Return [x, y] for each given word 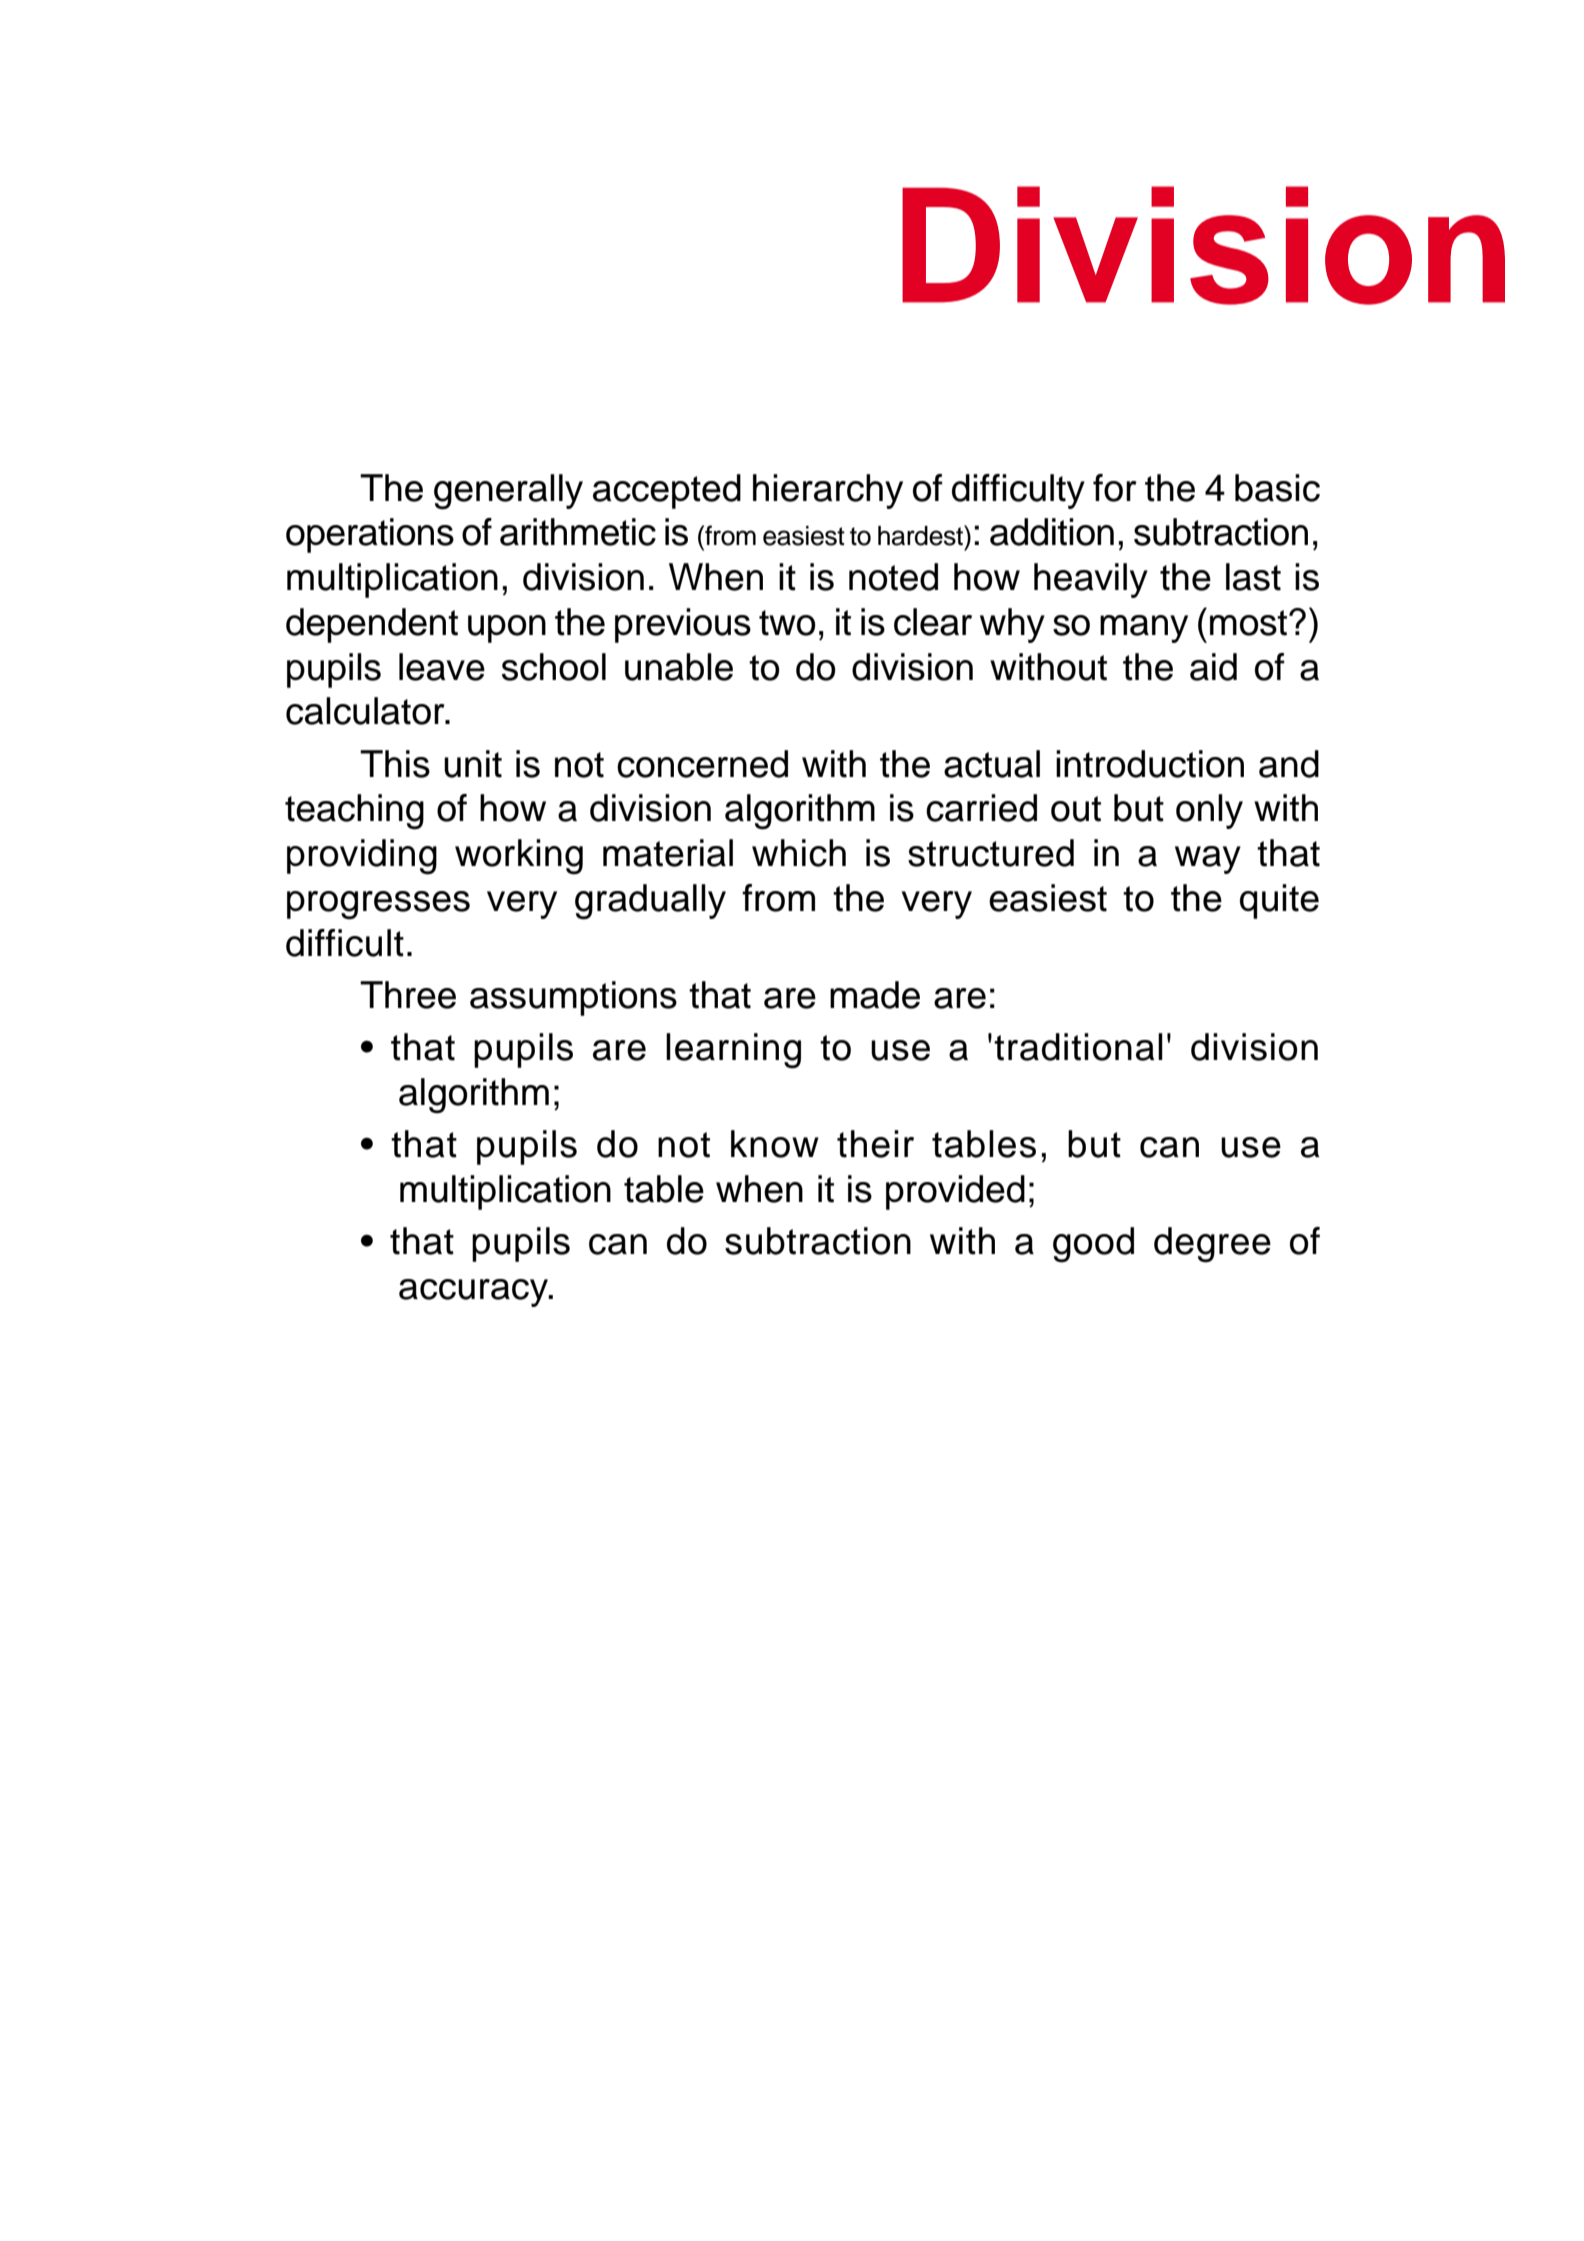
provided [955, 1192]
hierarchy [828, 491]
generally [508, 492]
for [1115, 488]
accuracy [474, 1293]
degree [1212, 1245]
